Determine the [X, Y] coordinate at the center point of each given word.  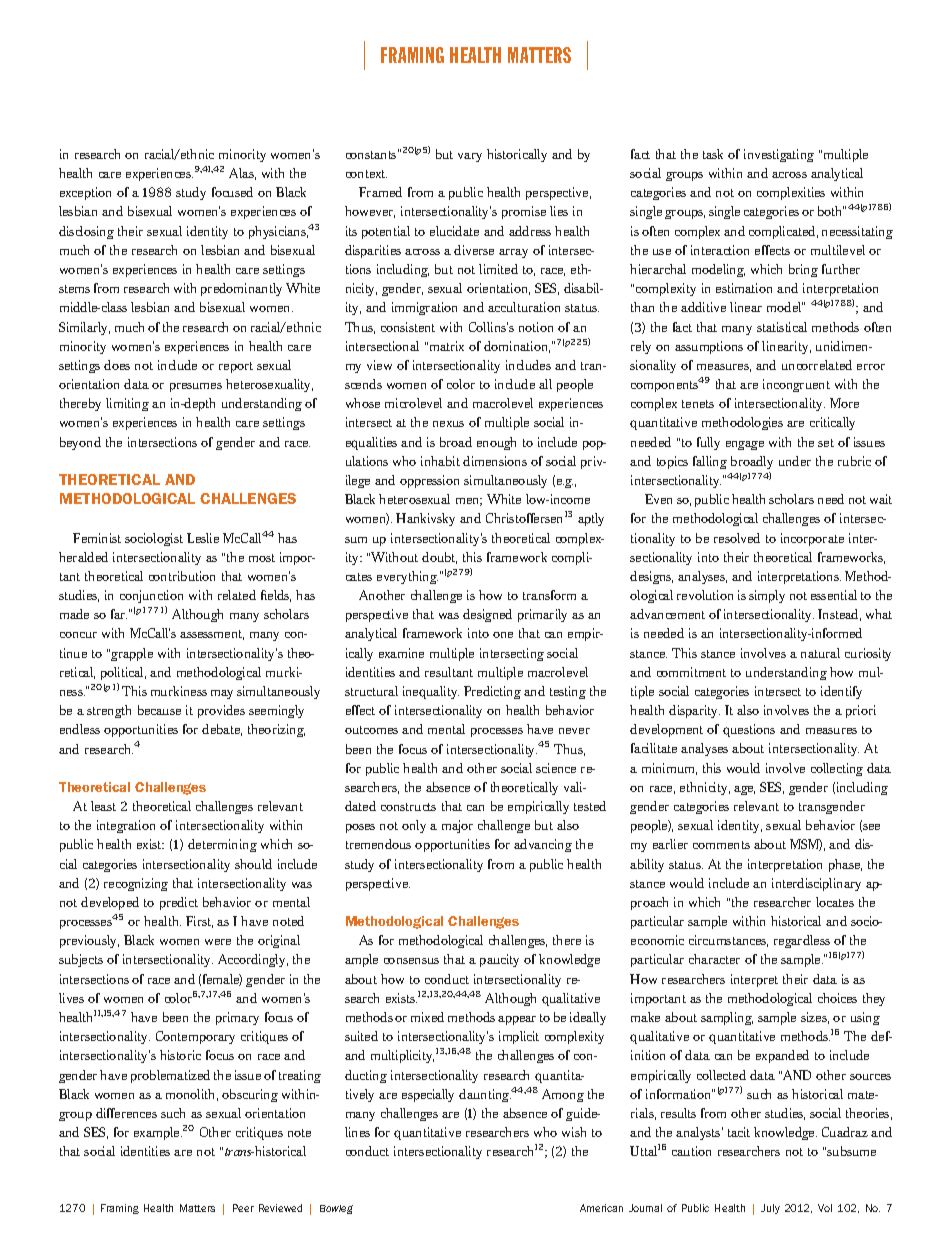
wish [574, 1132]
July [770, 1209]
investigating [779, 155]
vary [470, 157]
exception [85, 193]
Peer [243, 1208]
